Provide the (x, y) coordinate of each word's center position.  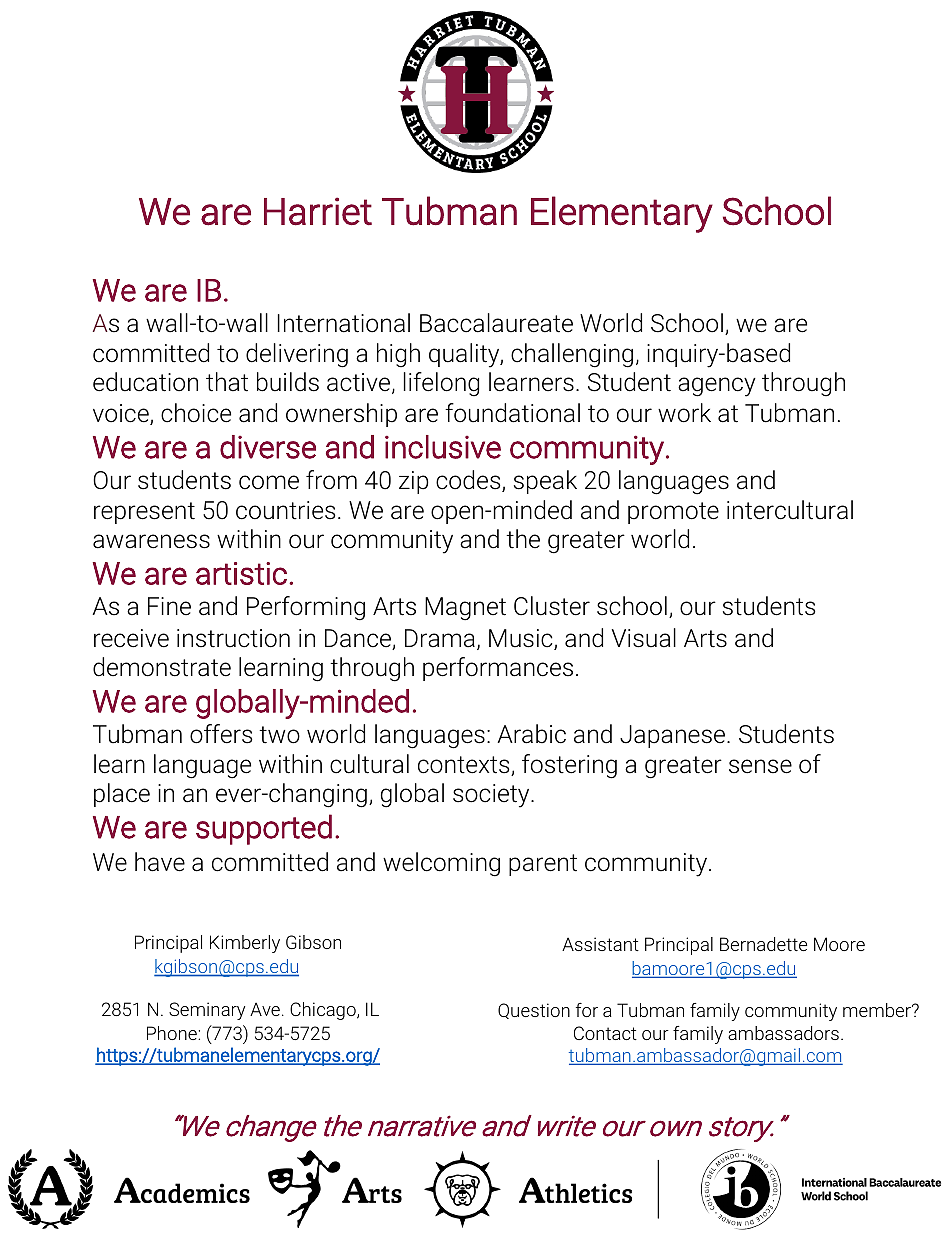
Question (534, 1011)
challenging (572, 355)
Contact (605, 1033)
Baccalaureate (496, 323)
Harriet (318, 211)
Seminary (207, 1011)
